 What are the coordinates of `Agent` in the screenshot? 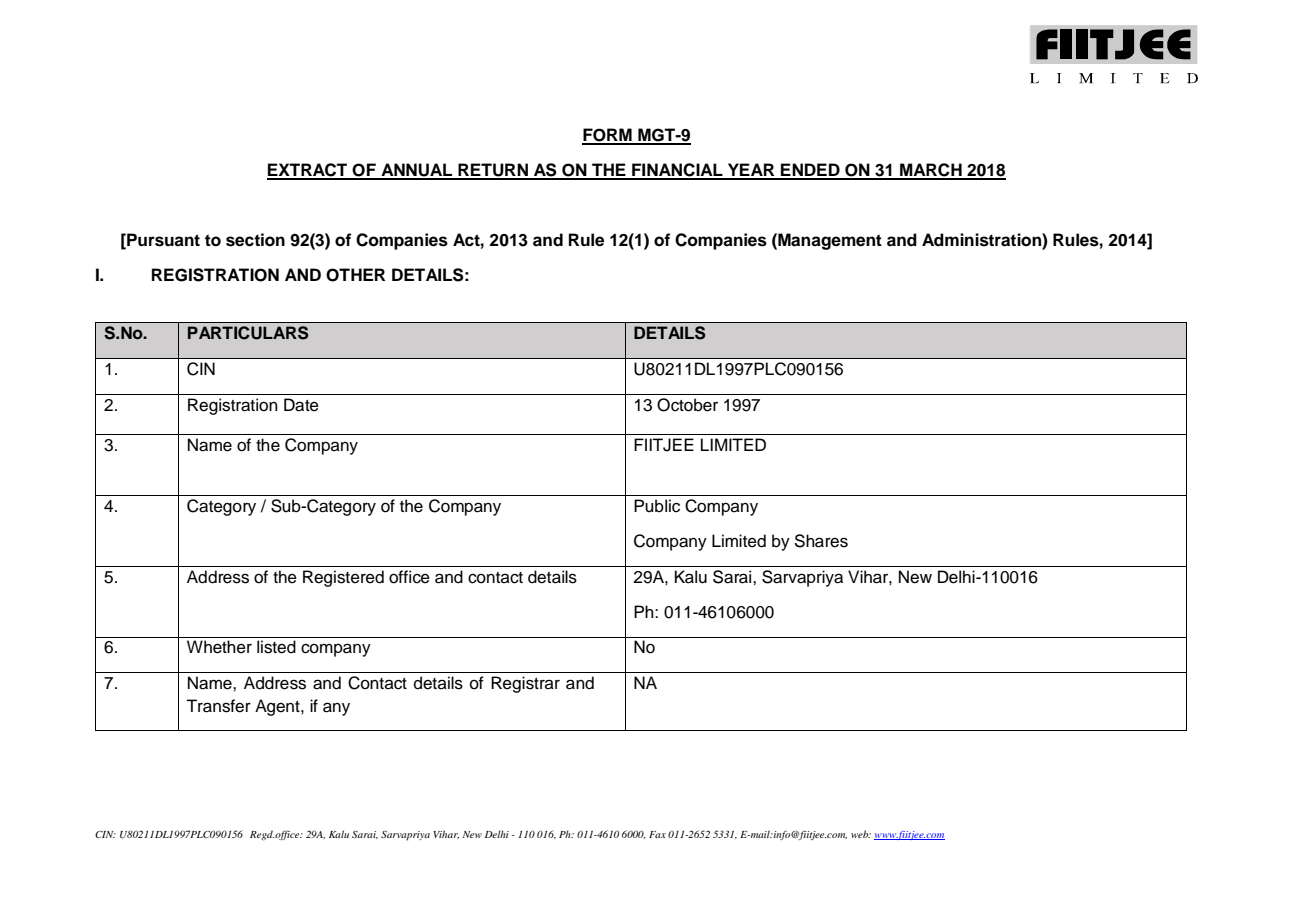 It's located at (278, 707).
